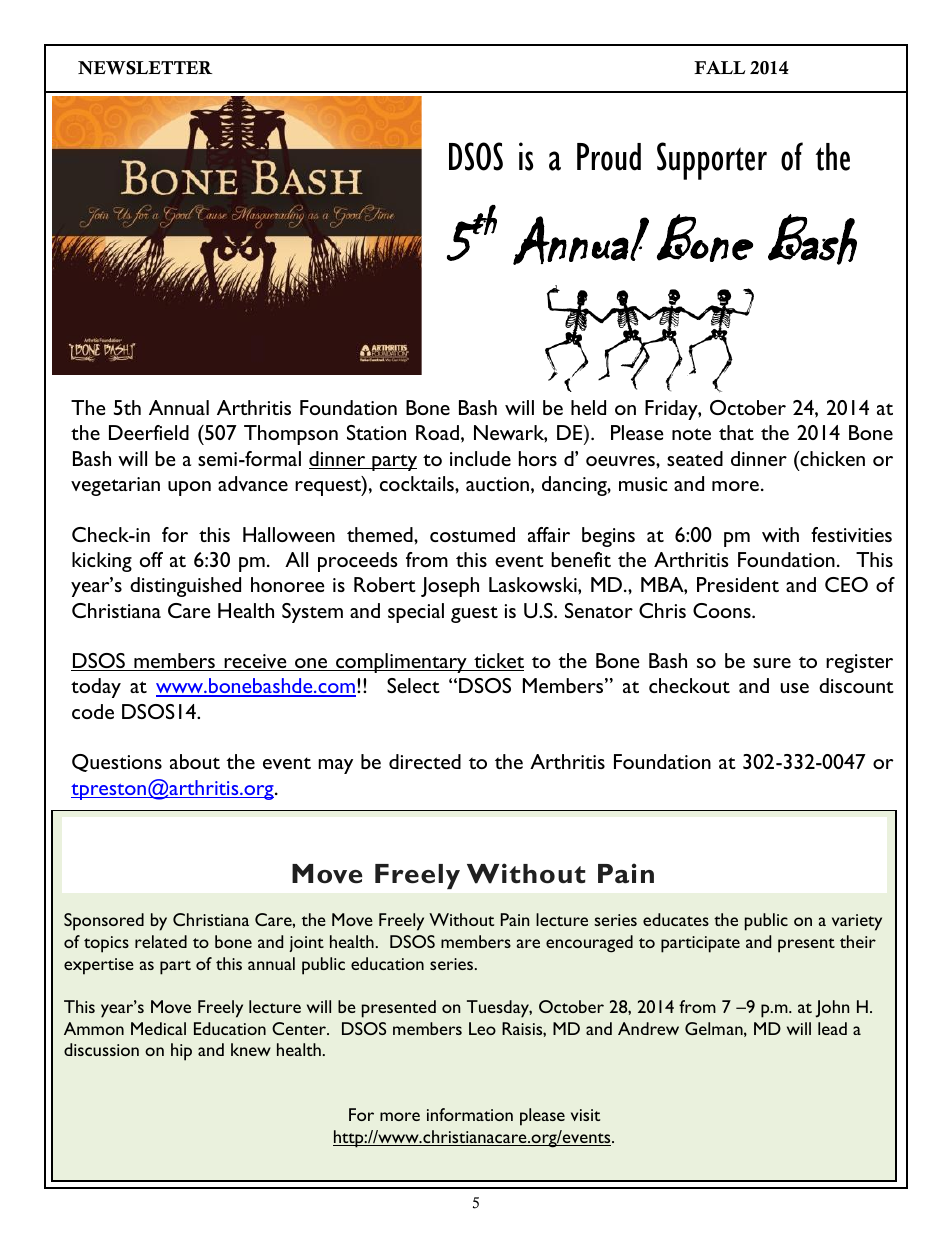 The height and width of the screenshot is (1233, 952). What do you see at coordinates (437, 432) in the screenshot?
I see `Road` at bounding box center [437, 432].
